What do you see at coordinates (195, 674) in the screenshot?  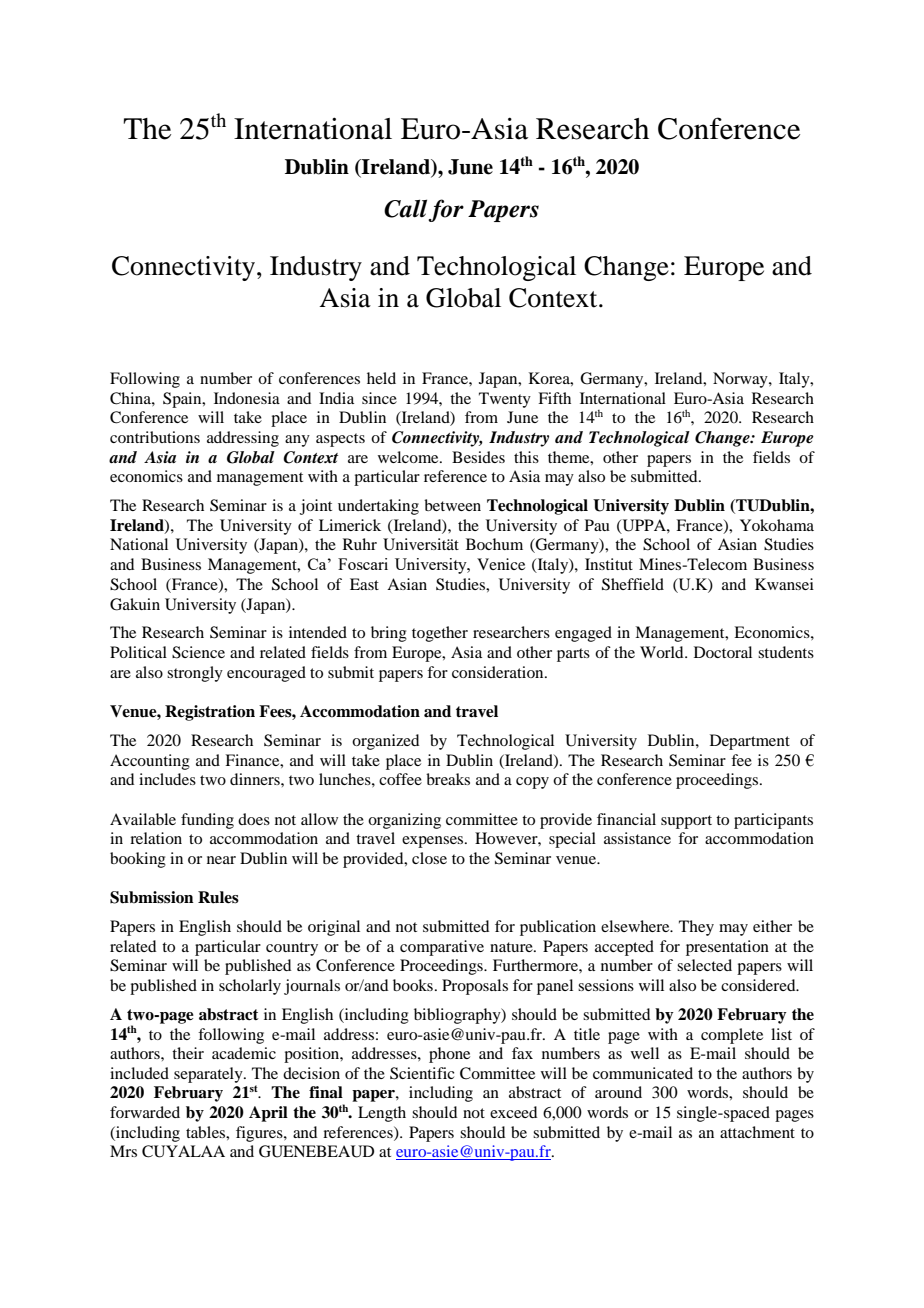 I see `strongly` at bounding box center [195, 674].
